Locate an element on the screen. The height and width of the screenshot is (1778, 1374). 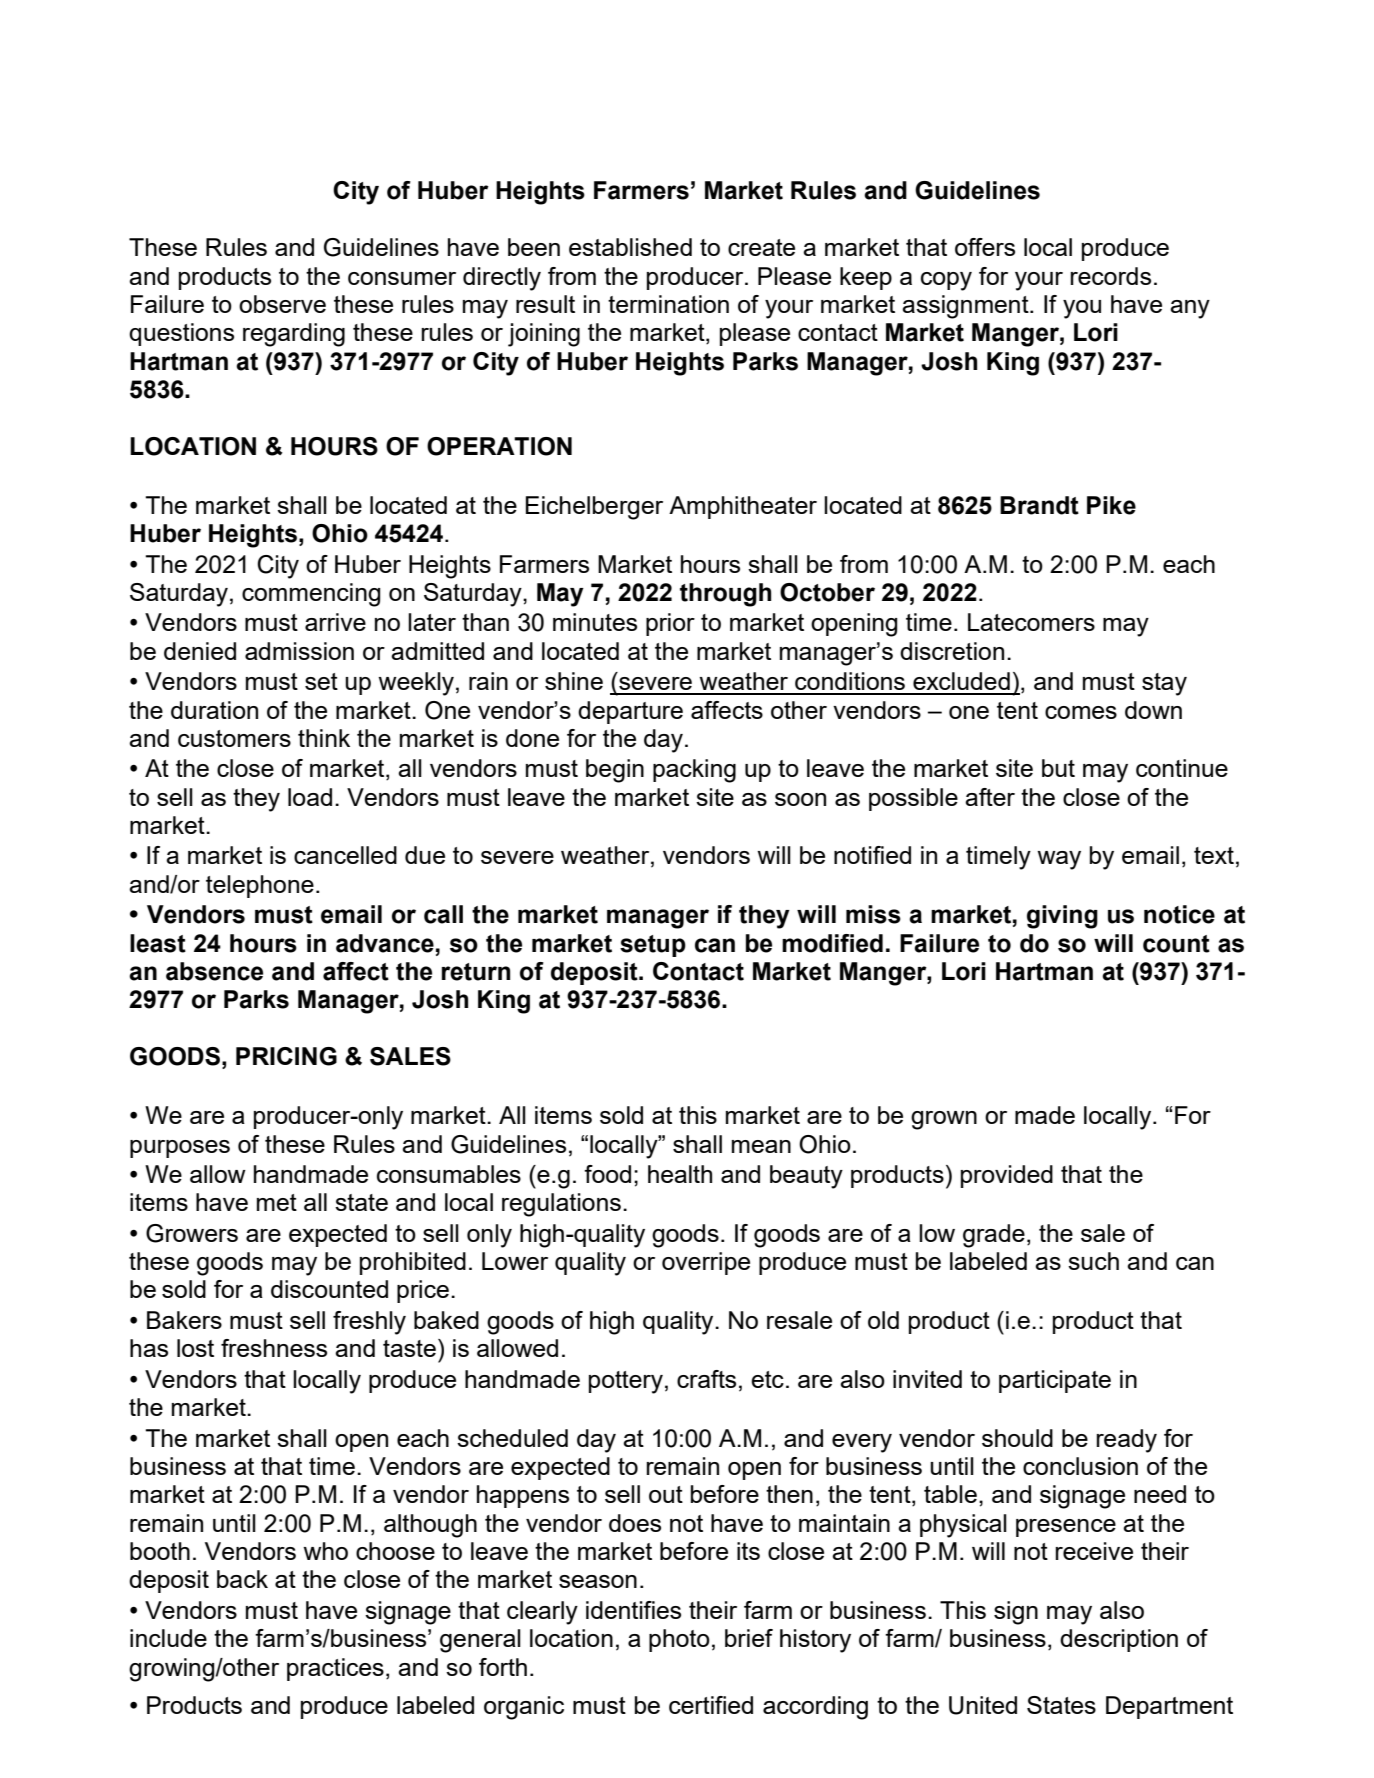
practices is located at coordinates (335, 1669).
